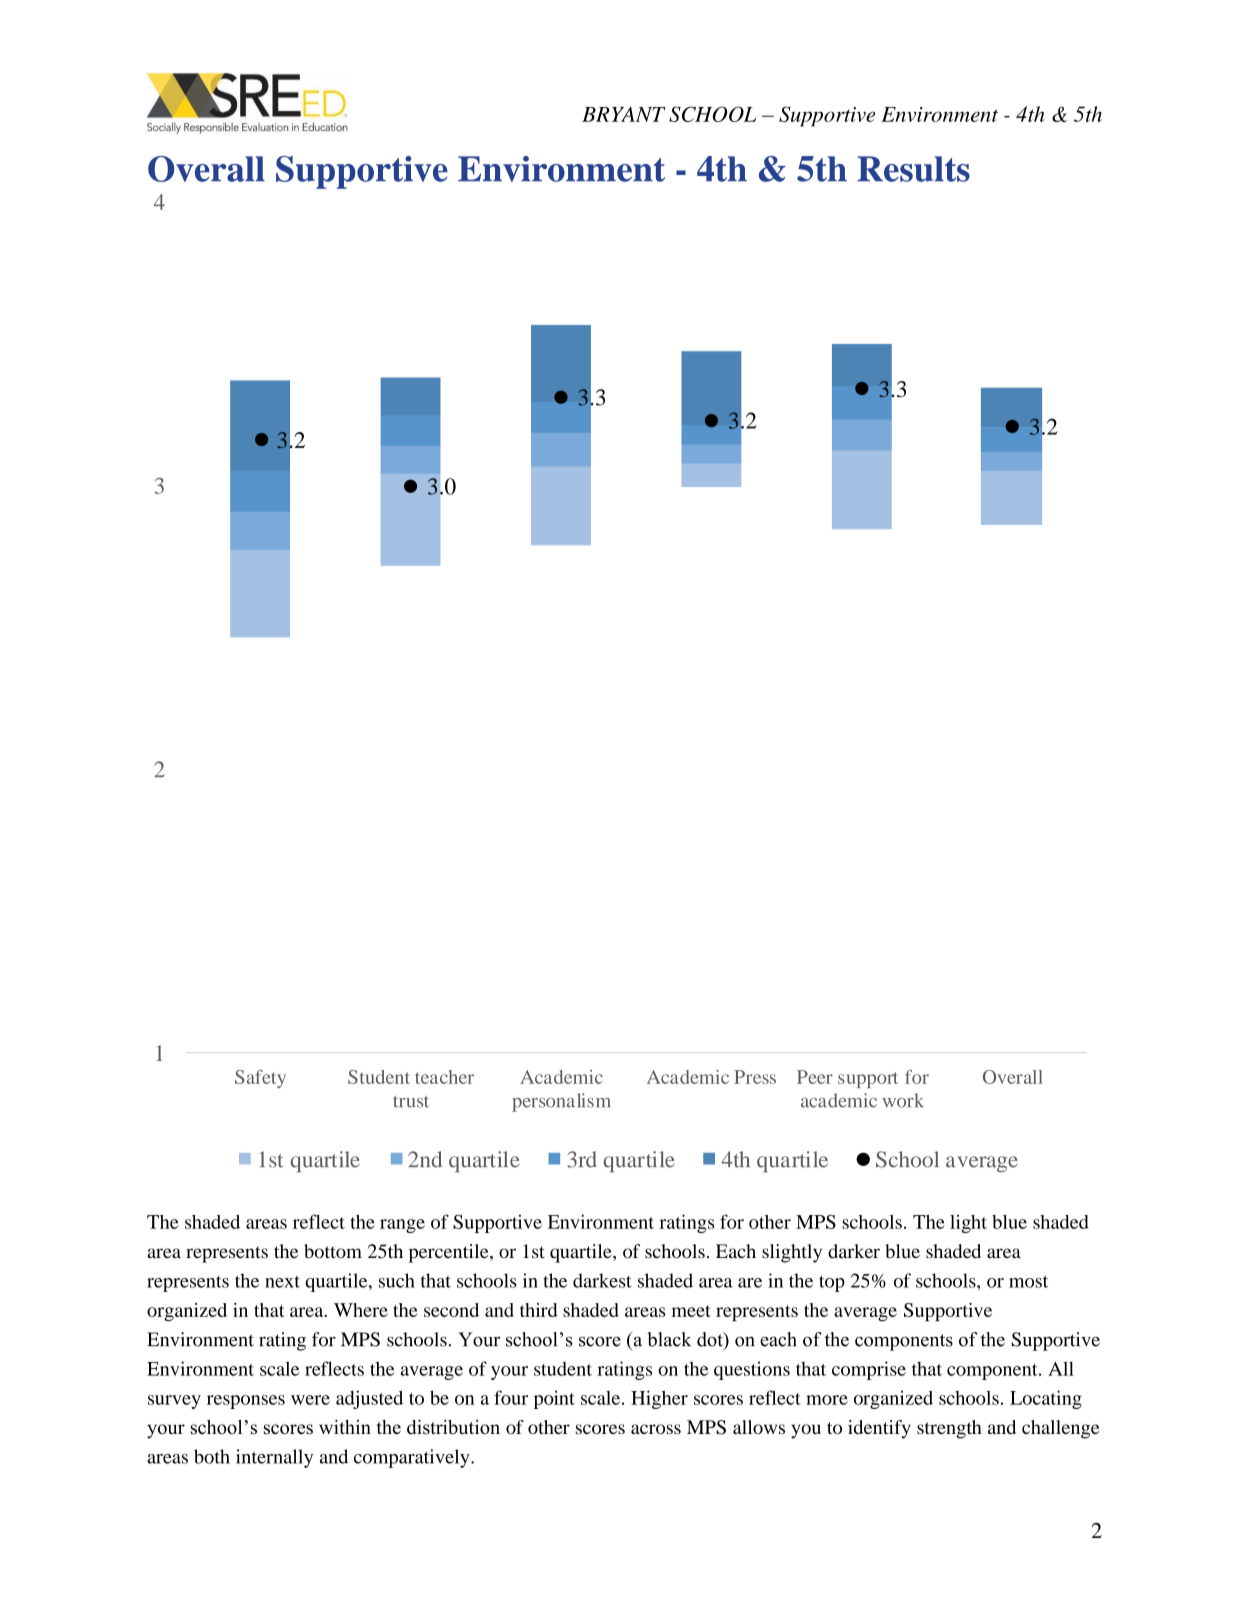 This screenshot has width=1249, height=1616. What do you see at coordinates (656, 1429) in the screenshot?
I see `across` at bounding box center [656, 1429].
